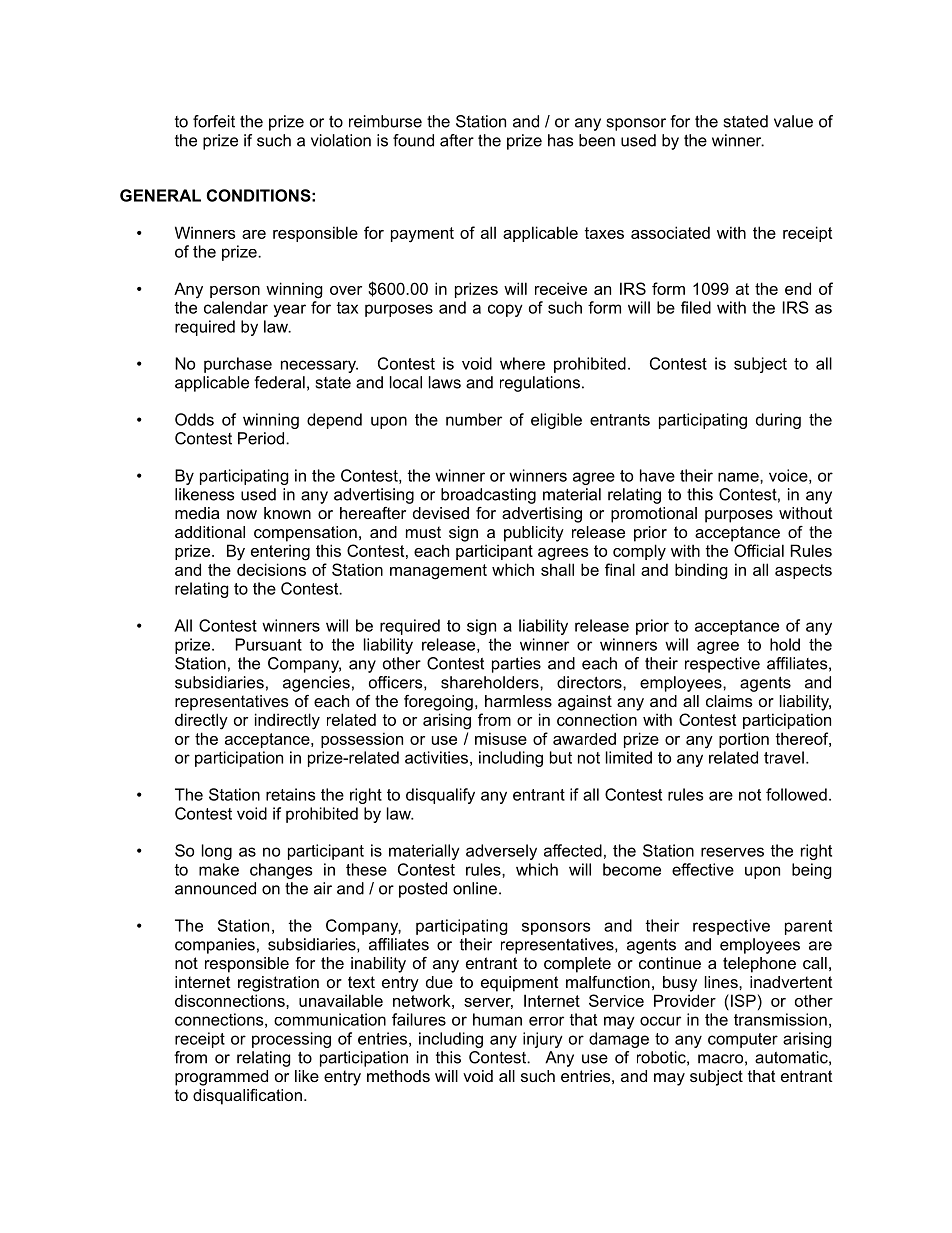  I want to click on programmed, so click(221, 1078).
